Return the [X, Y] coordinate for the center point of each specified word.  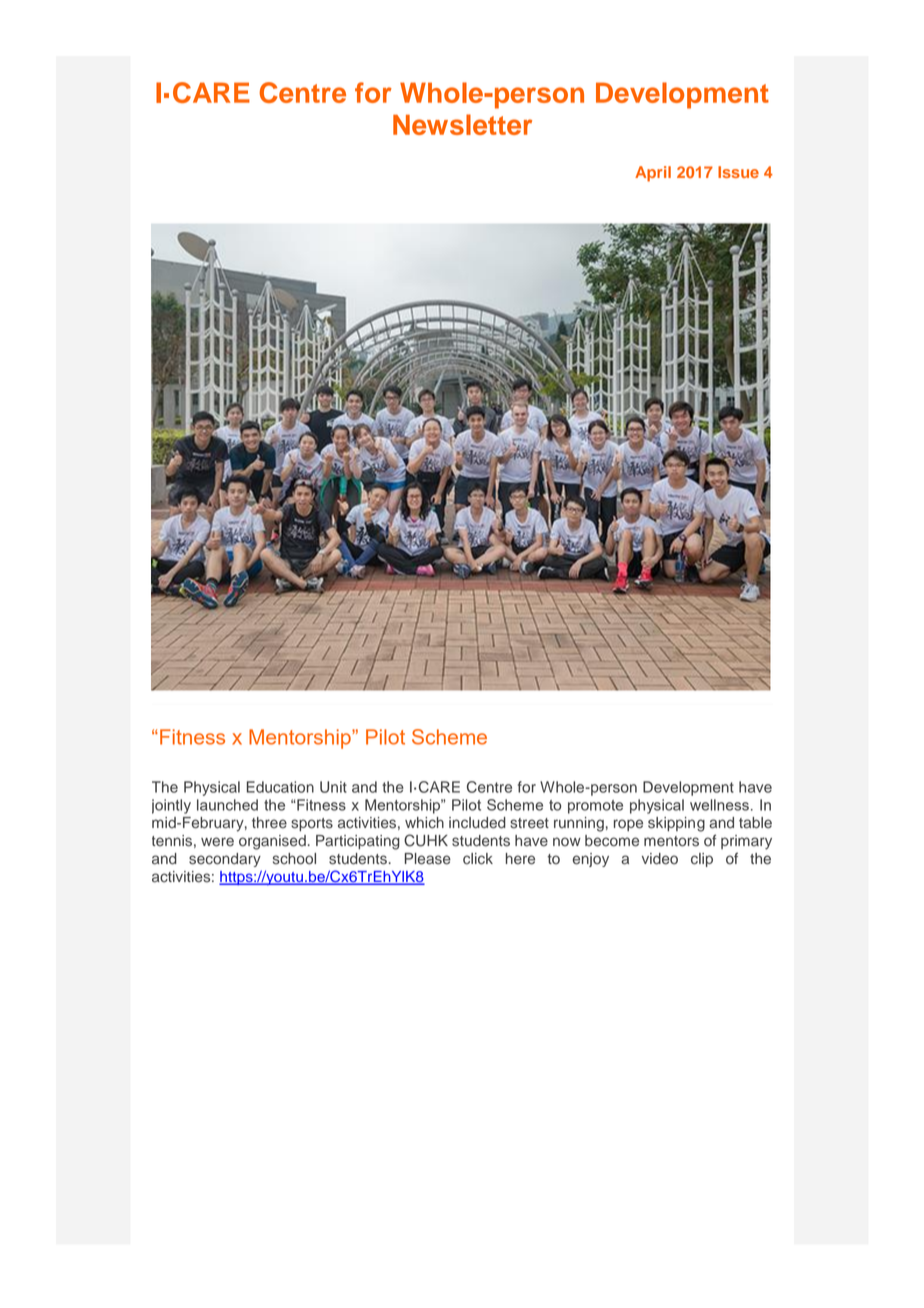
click [478, 859]
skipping [676, 824]
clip [702, 860]
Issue [738, 172]
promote [595, 807]
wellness [719, 805]
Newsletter [462, 124]
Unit [333, 787]
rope [628, 825]
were [217, 842]
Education [280, 787]
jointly [171, 806]
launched [227, 805]
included [477, 823]
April [653, 174]
